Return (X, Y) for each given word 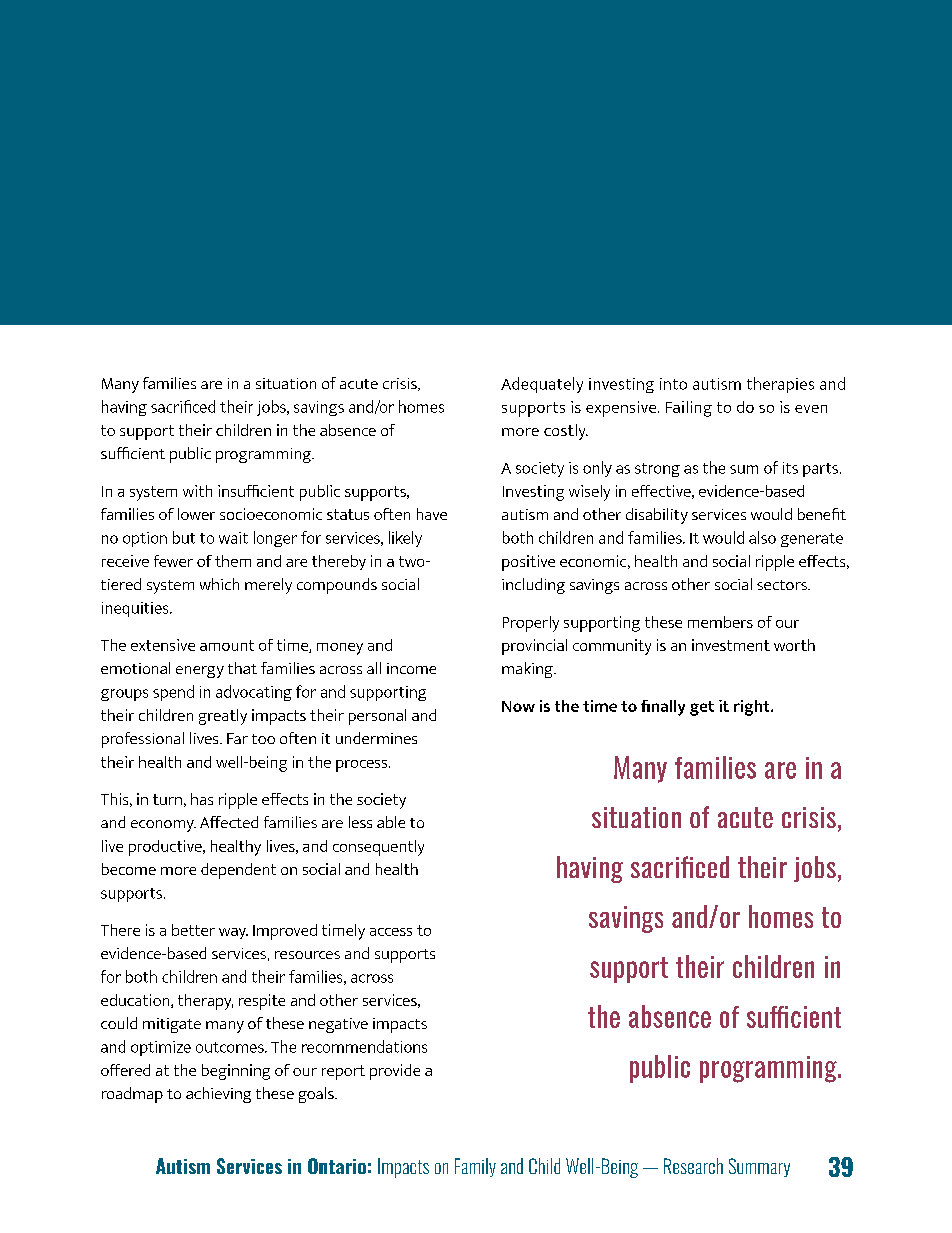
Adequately (542, 385)
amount (227, 645)
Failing (689, 409)
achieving (218, 1095)
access (391, 932)
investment (731, 645)
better (193, 930)
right (753, 708)
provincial (534, 647)
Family (475, 1167)
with (197, 491)
